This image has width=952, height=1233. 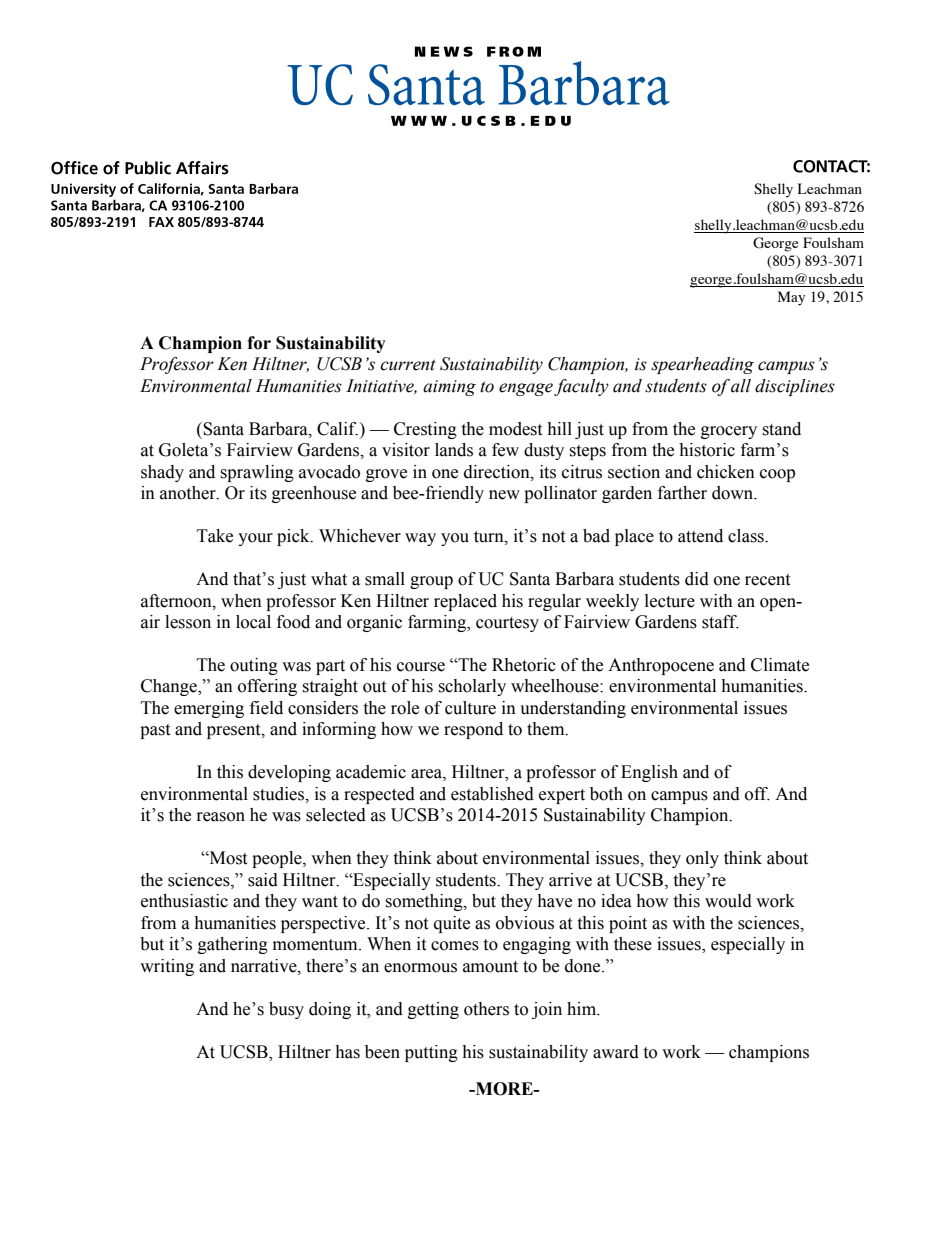 I want to click on aiming, so click(x=449, y=388).
